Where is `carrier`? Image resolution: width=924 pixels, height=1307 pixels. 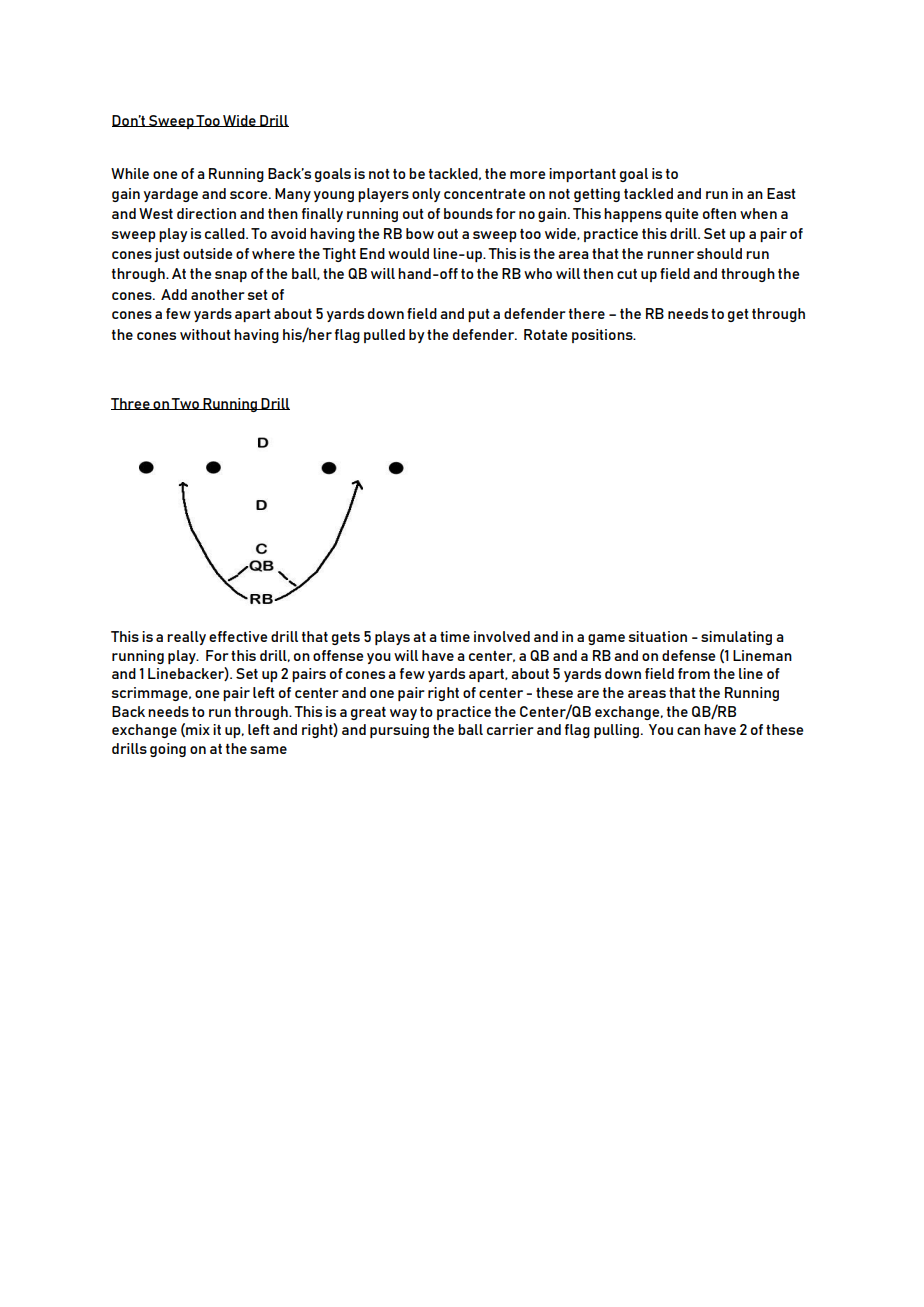 carrier is located at coordinates (510, 729).
